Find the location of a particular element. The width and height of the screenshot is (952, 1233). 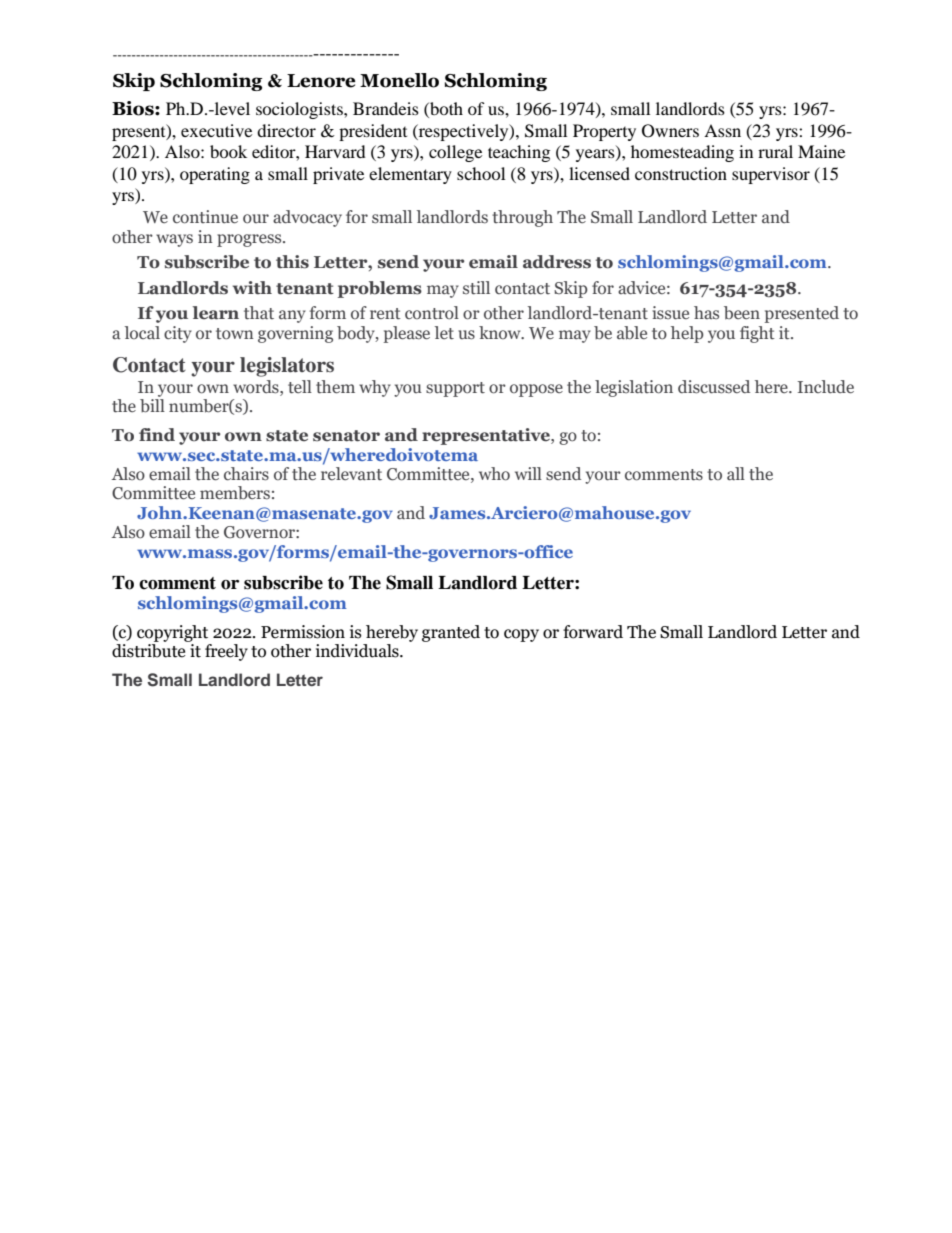

freely is located at coordinates (226, 652).
